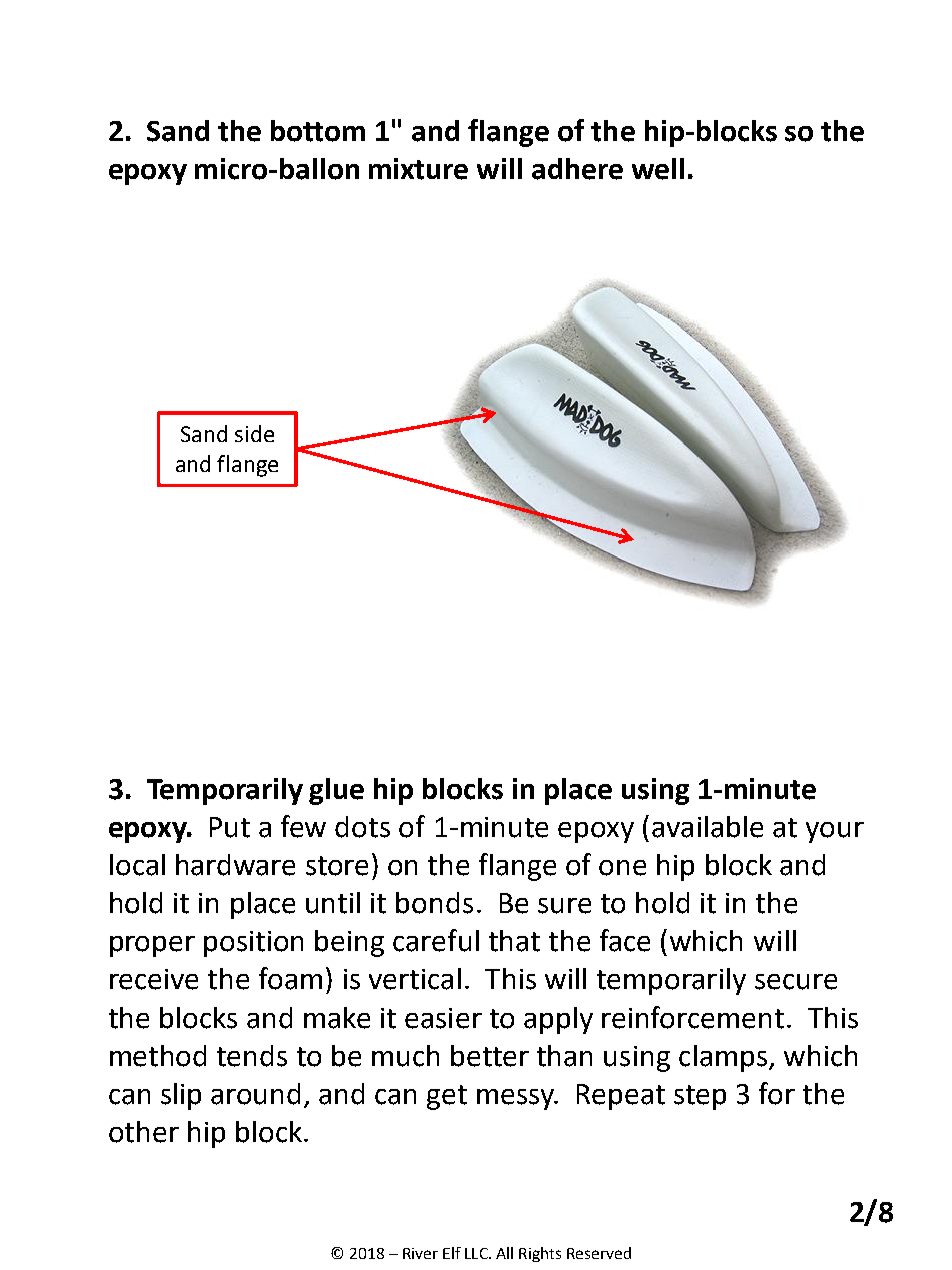  What do you see at coordinates (418, 169) in the screenshot?
I see `mixture` at bounding box center [418, 169].
